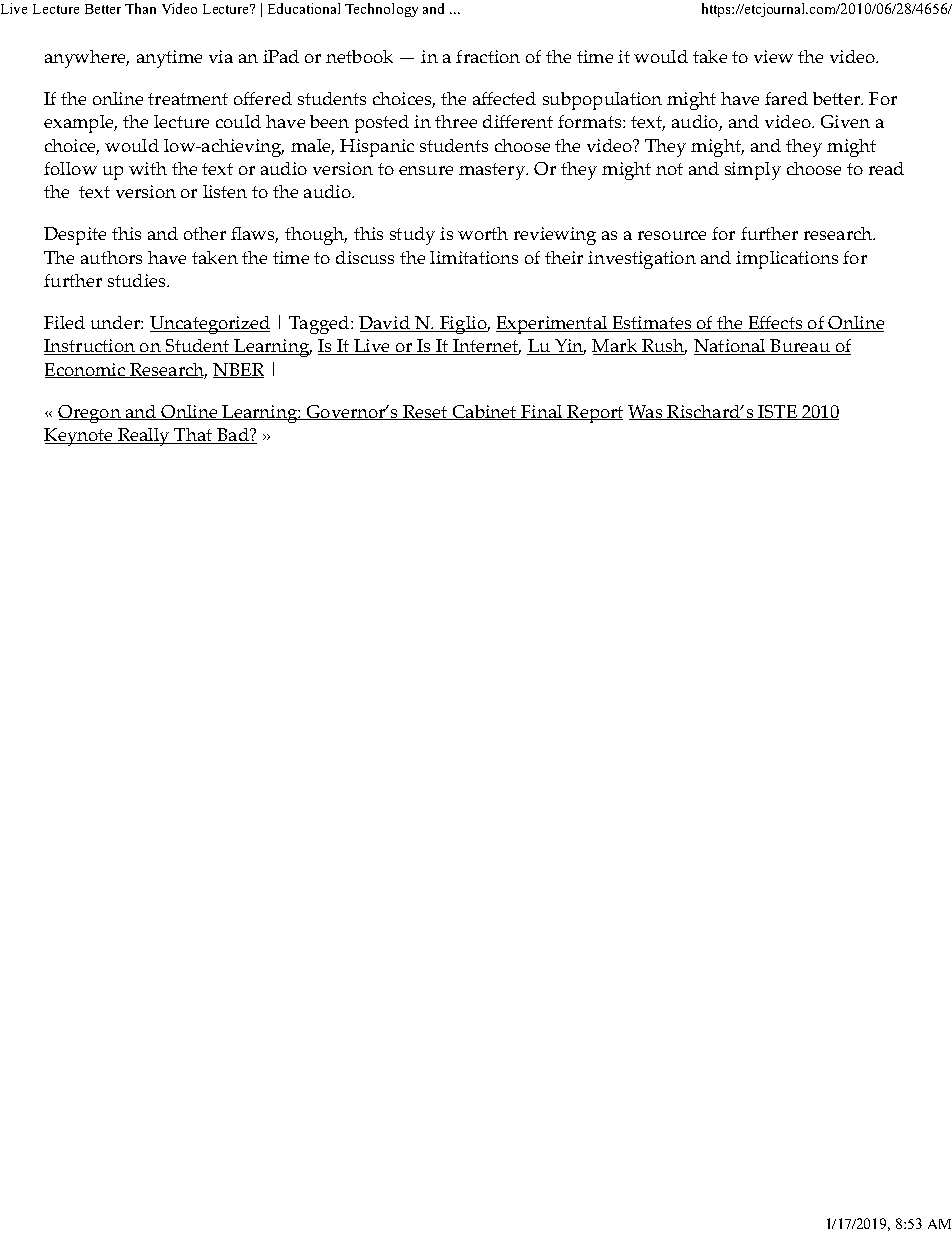 The width and height of the screenshot is (952, 1233). I want to click on Technology, so click(381, 10).
